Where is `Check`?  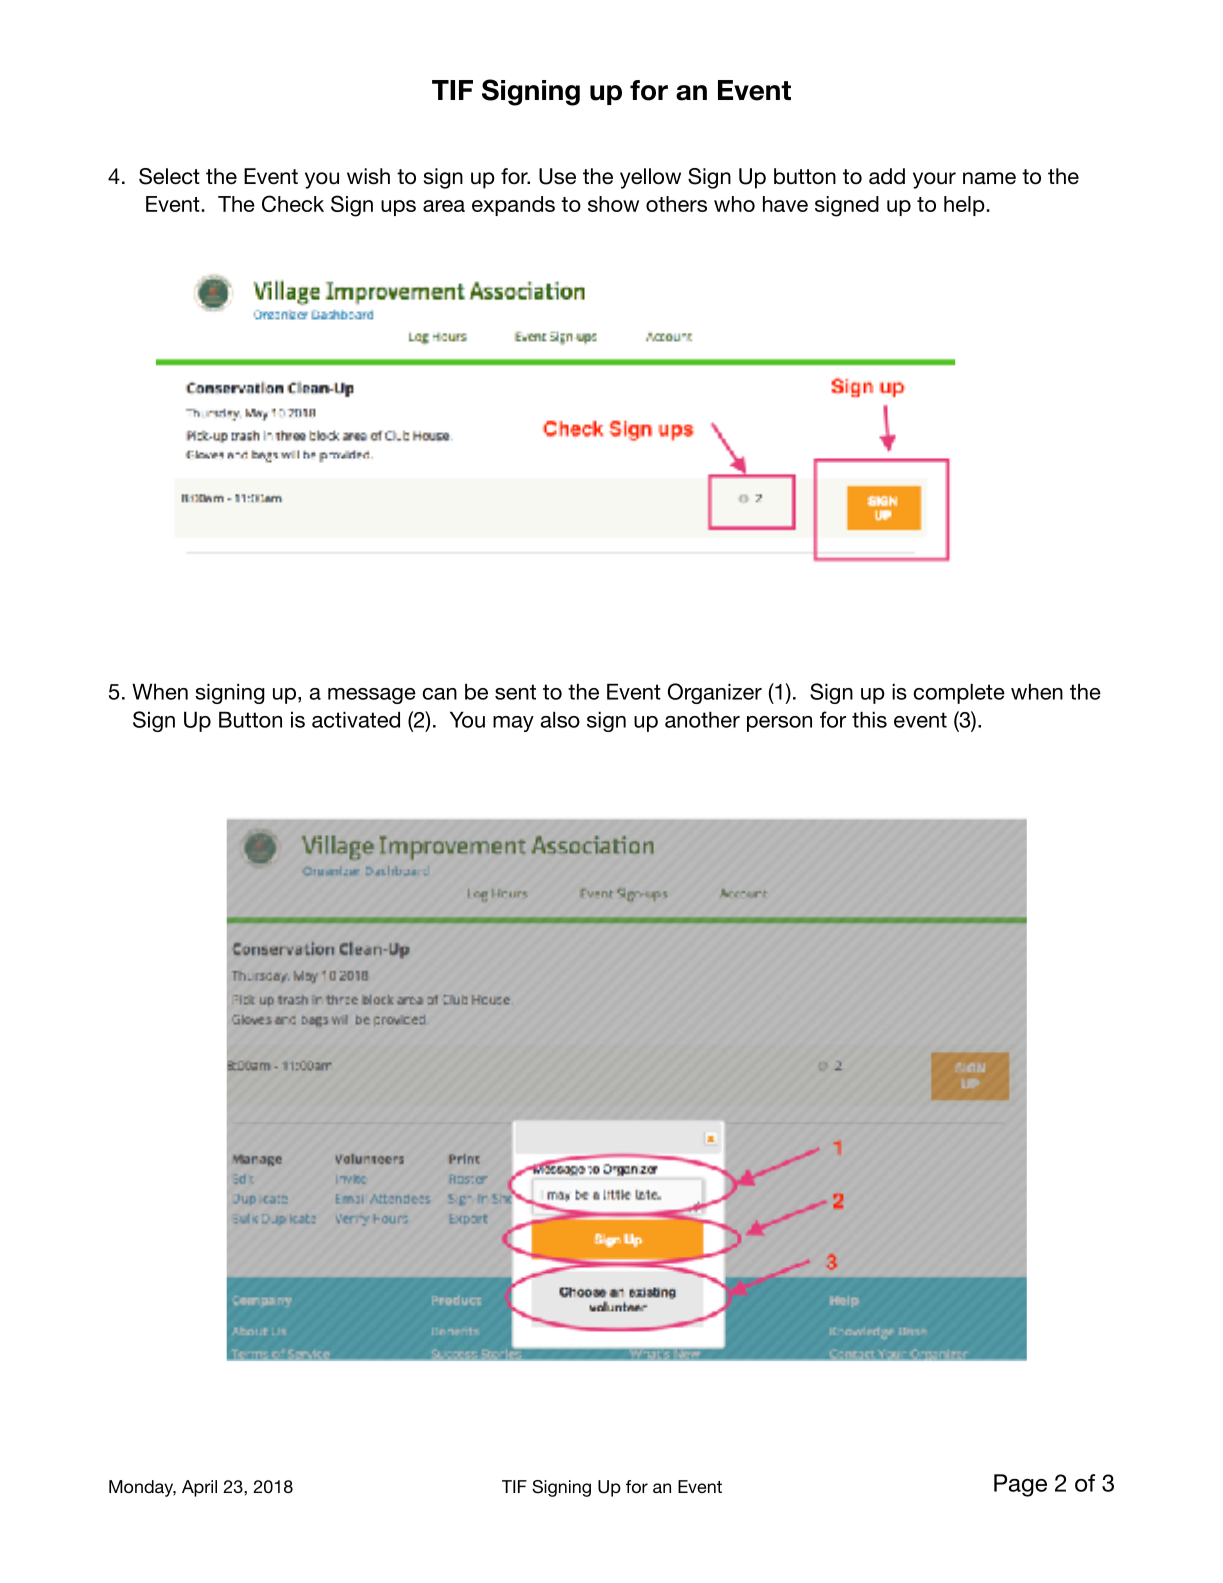
Check is located at coordinates (293, 203).
